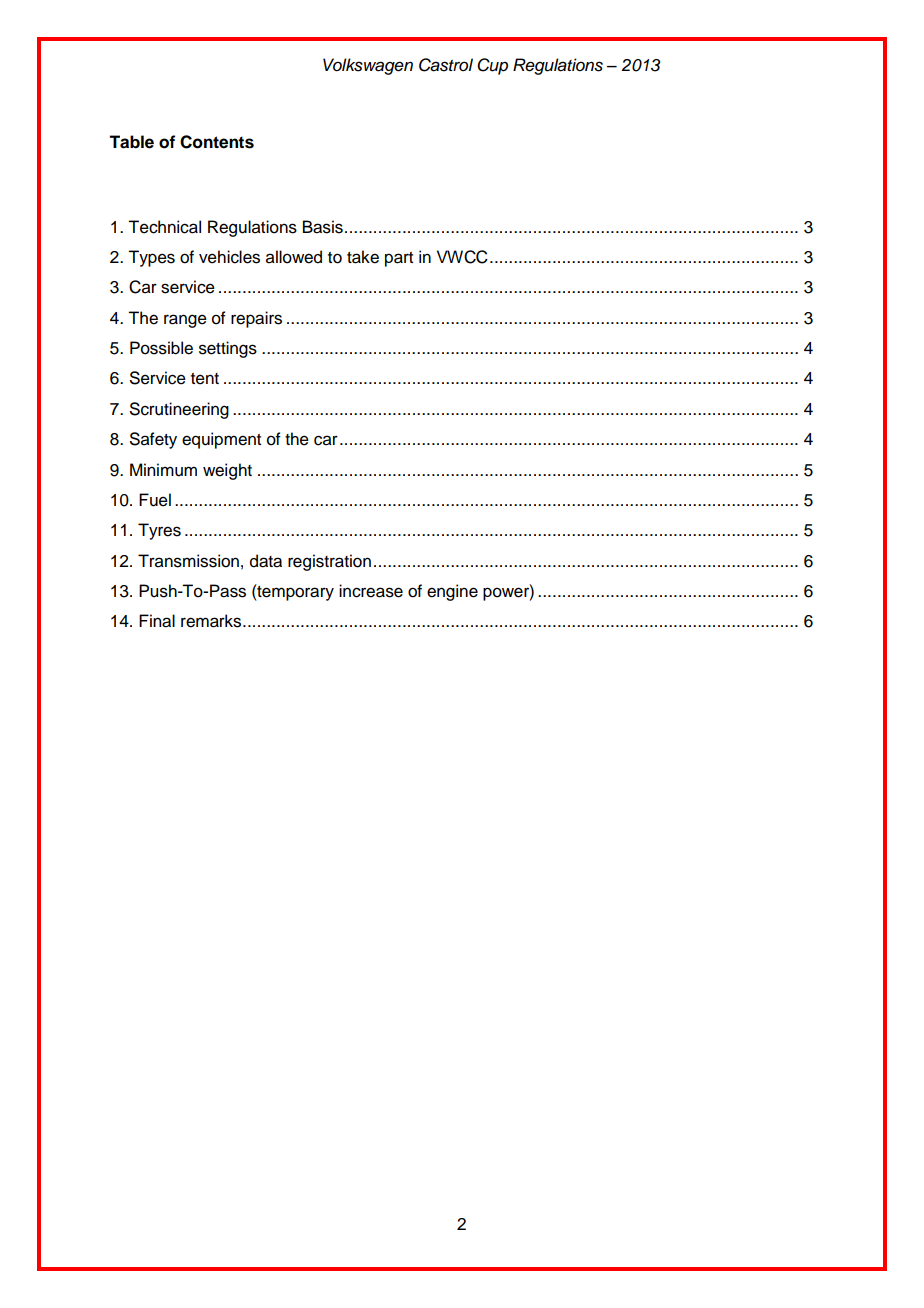  What do you see at coordinates (492, 66) in the screenshot?
I see `Cup` at bounding box center [492, 66].
